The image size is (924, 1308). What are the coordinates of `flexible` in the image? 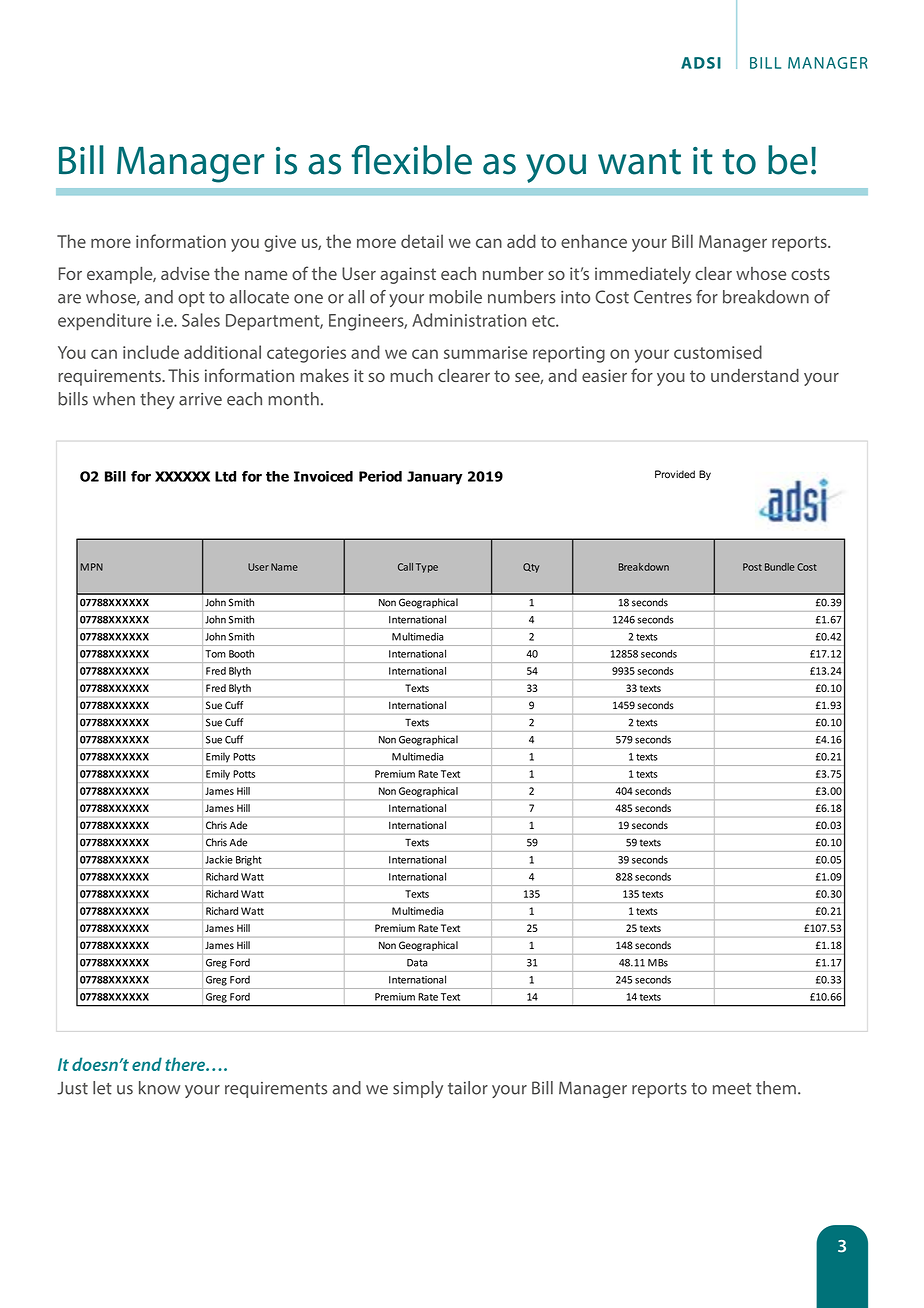 It's located at (412, 160).
